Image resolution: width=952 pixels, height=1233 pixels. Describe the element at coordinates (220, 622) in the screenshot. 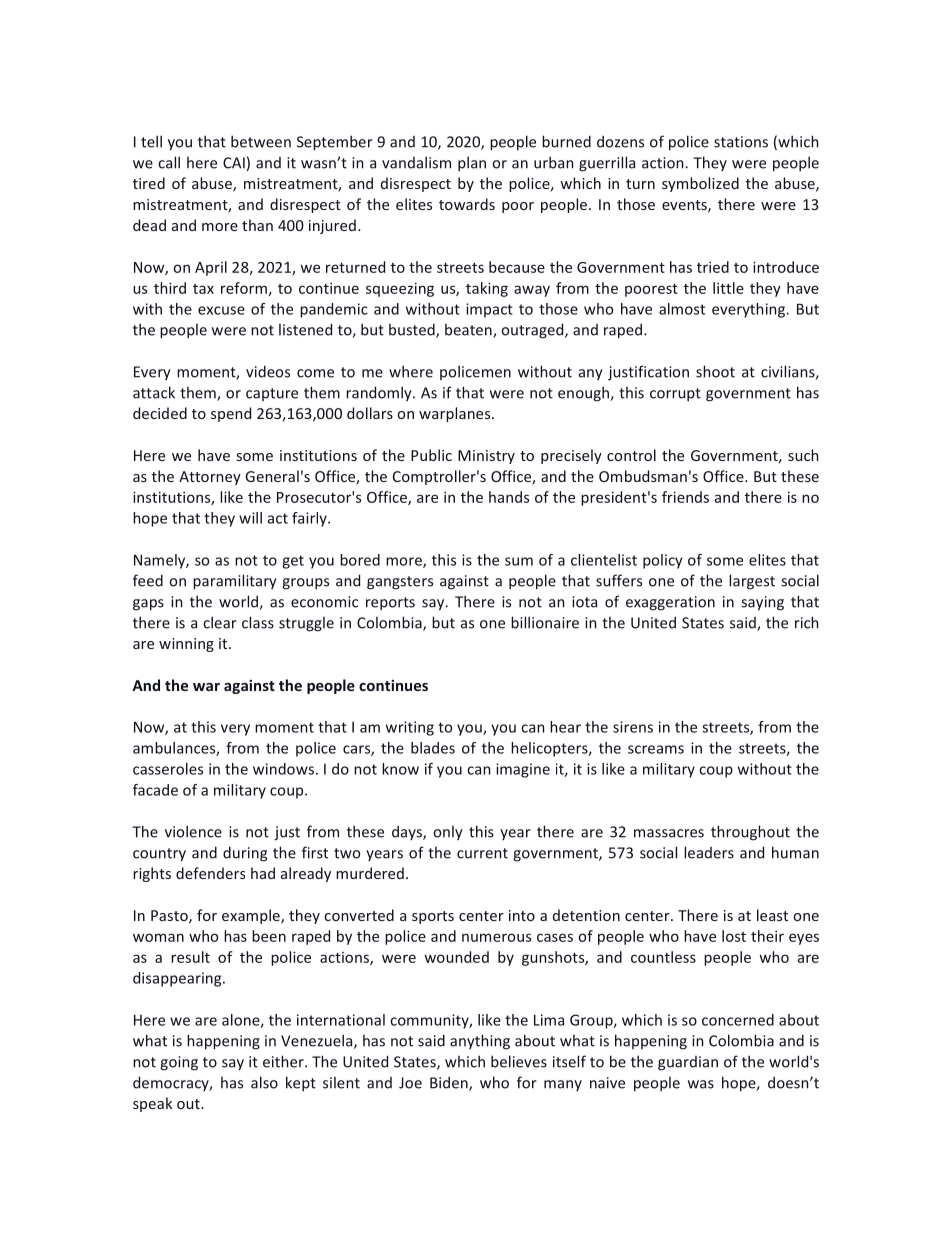

I see `clear` at that location.
